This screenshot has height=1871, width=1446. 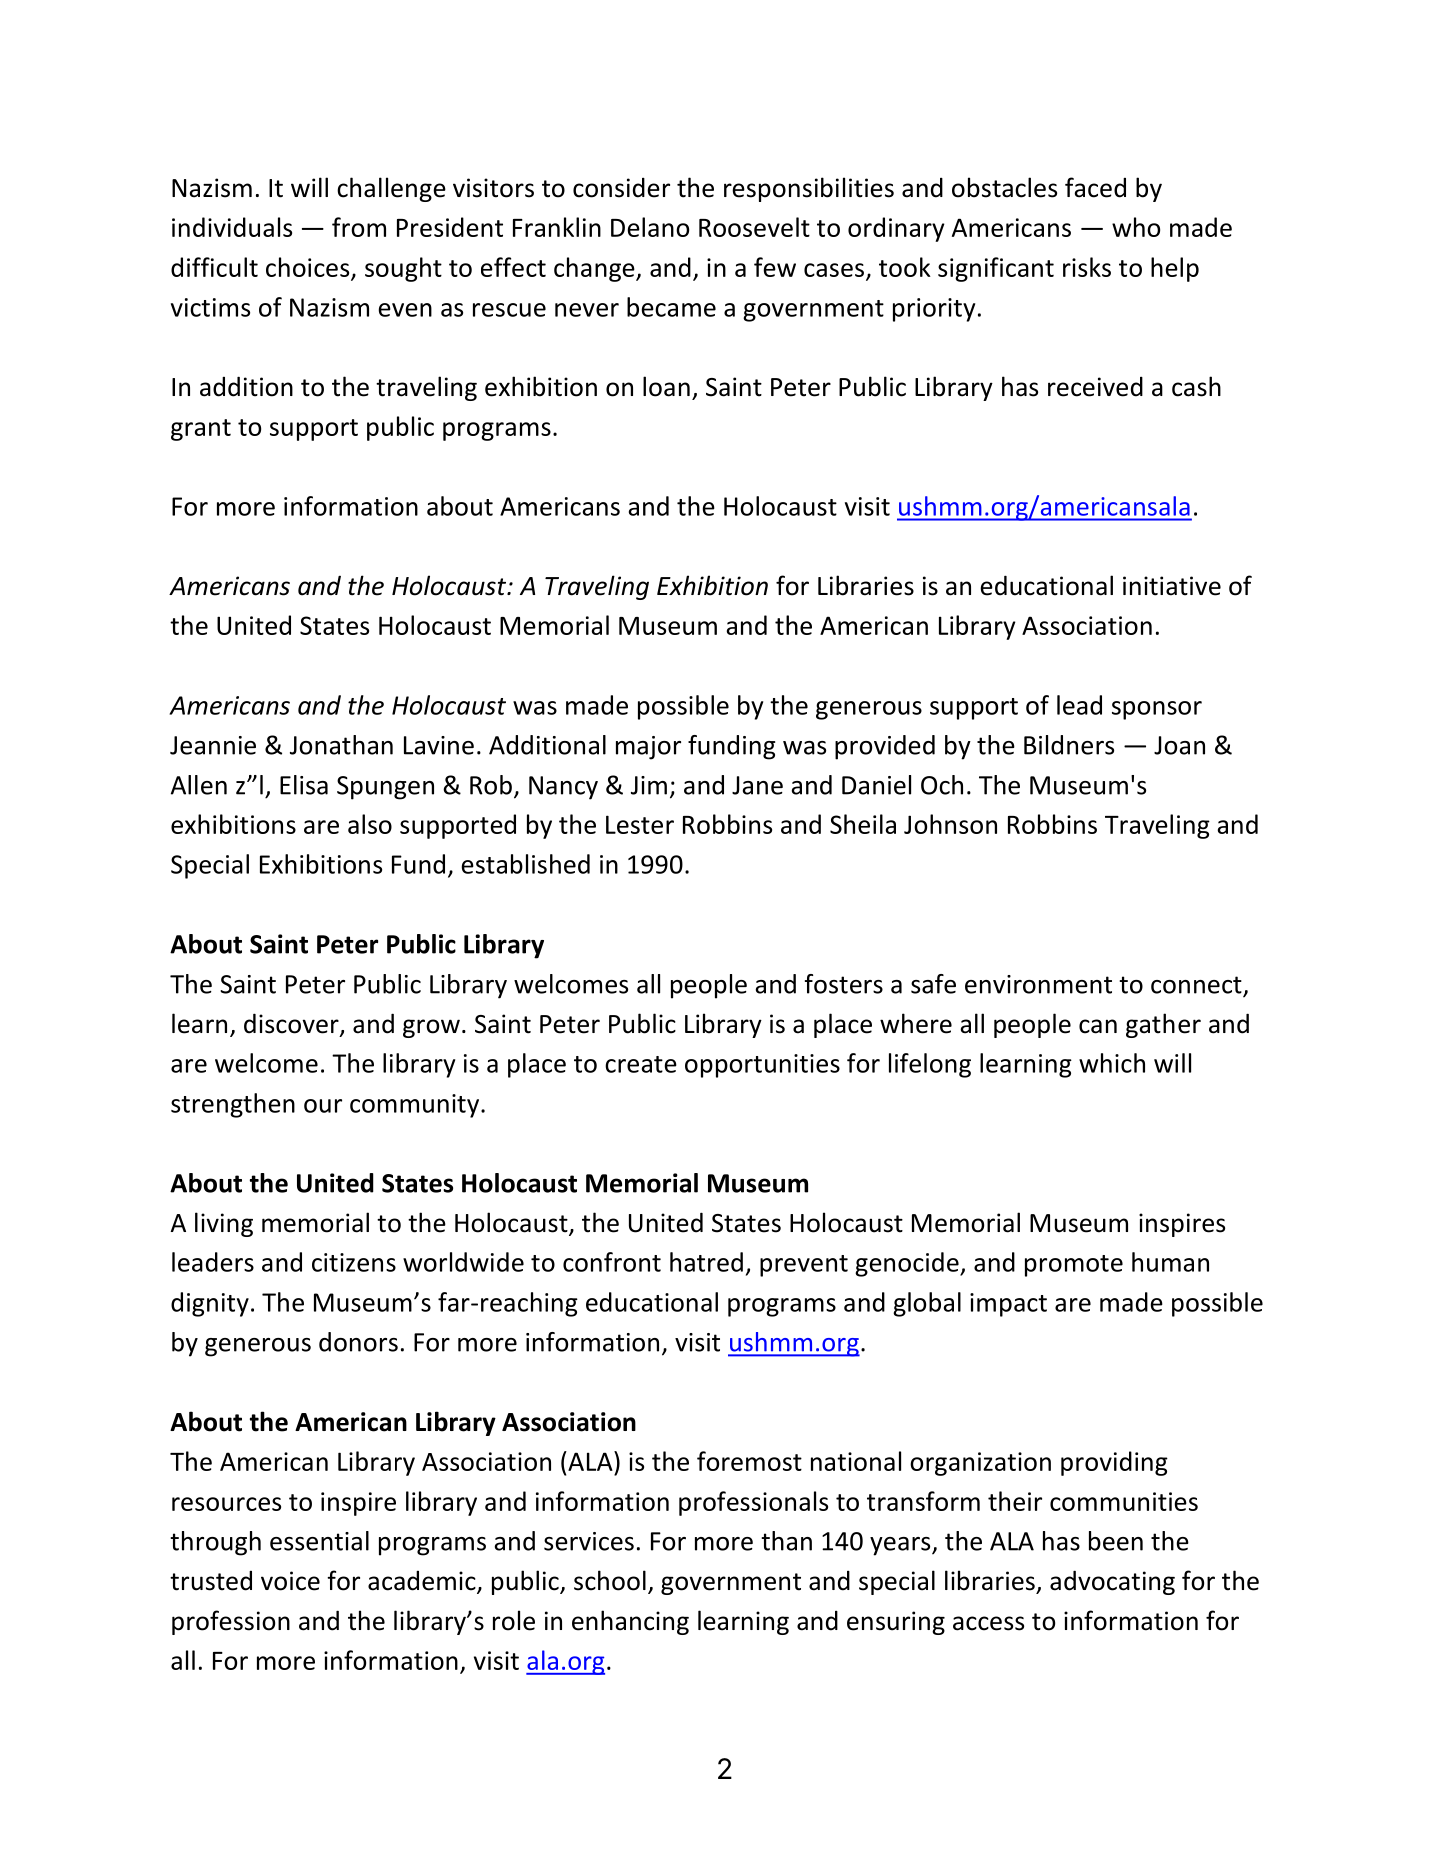 I want to click on voice, so click(x=290, y=1581).
